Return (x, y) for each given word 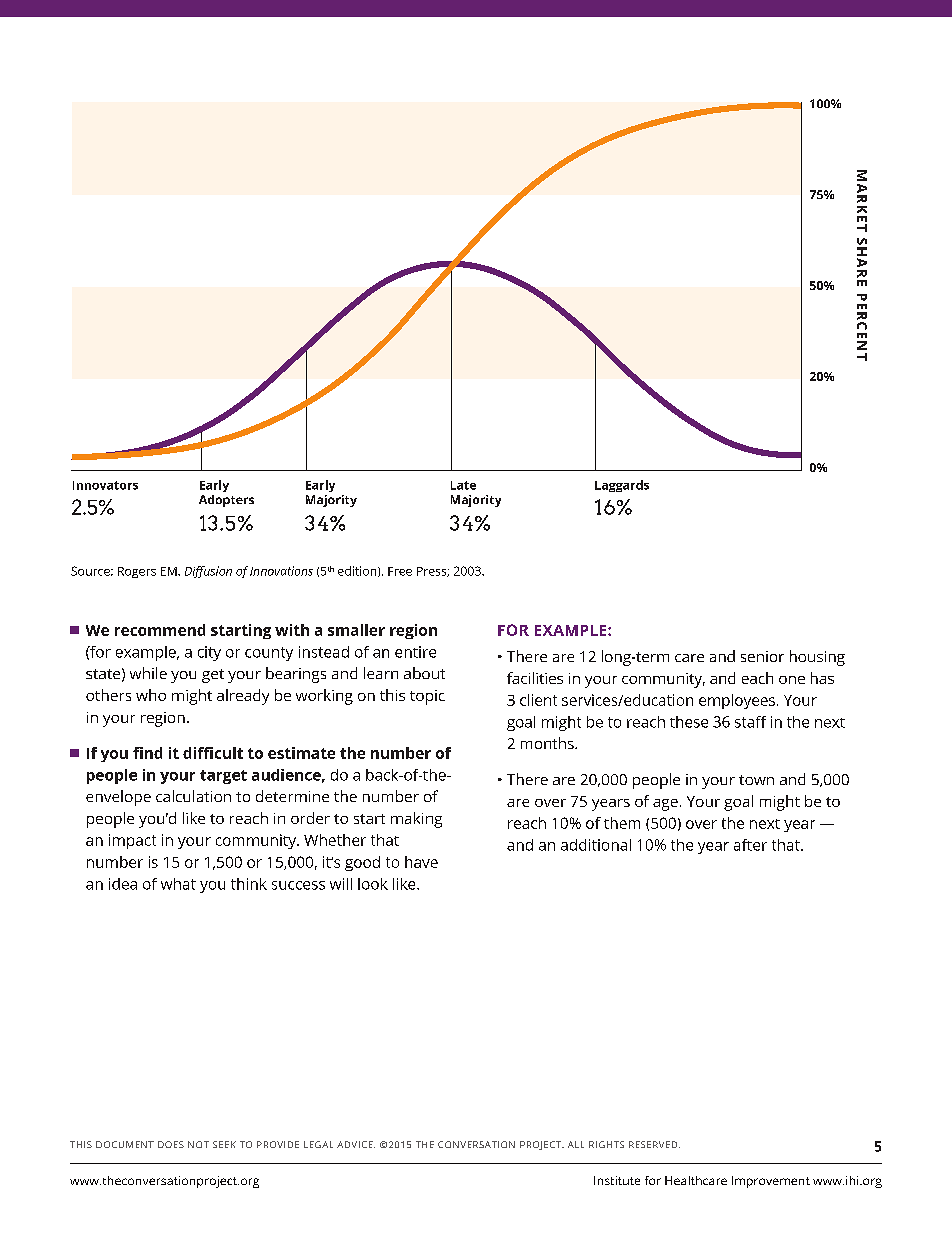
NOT (198, 1144)
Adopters (226, 501)
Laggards (622, 486)
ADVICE (356, 1144)
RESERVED (654, 1144)
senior (762, 656)
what (178, 884)
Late (463, 485)
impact (132, 841)
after (750, 845)
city (209, 653)
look (373, 884)
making (416, 820)
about (424, 673)
